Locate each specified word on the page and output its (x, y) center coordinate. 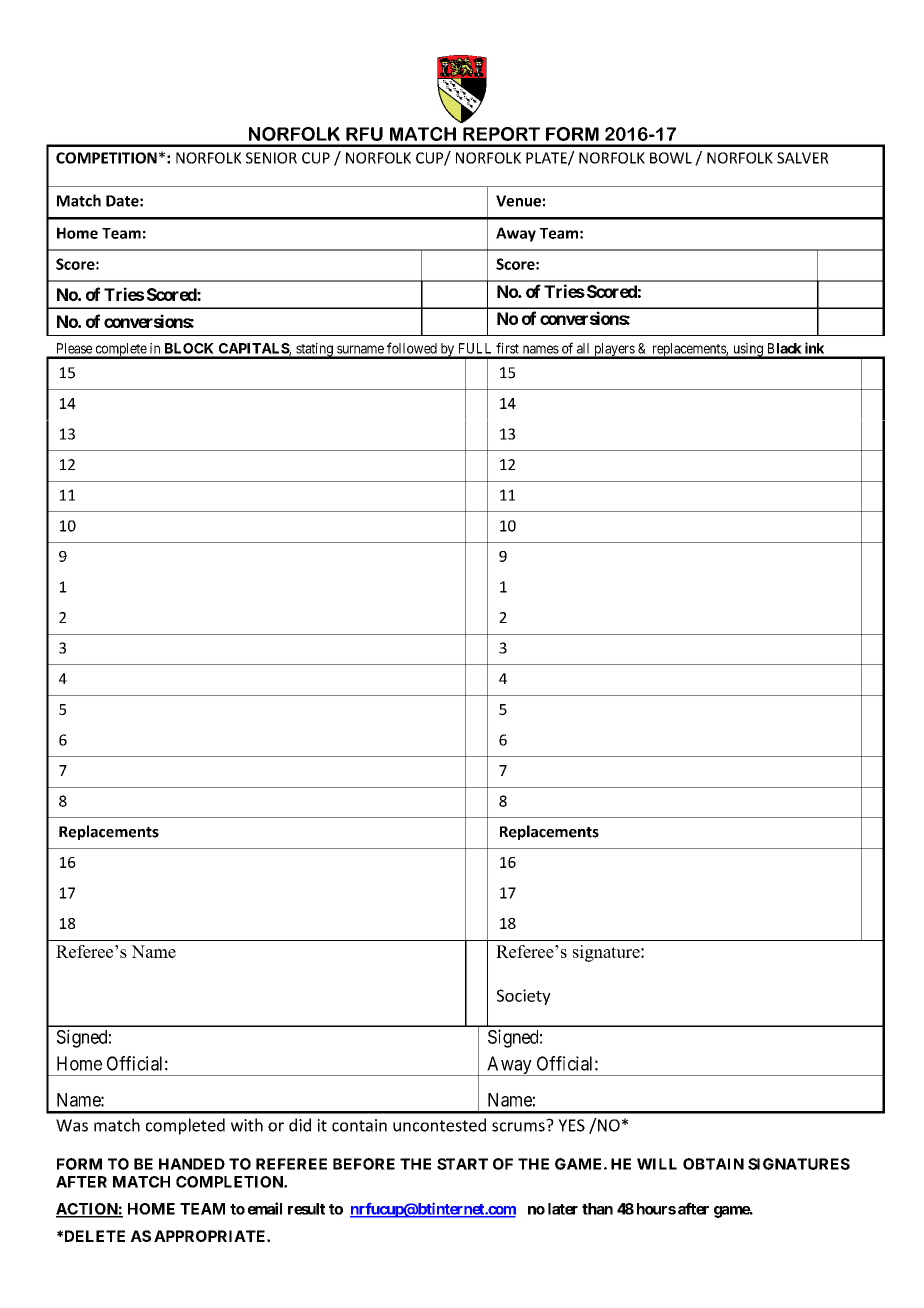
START (462, 1164)
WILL (657, 1164)
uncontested (439, 1125)
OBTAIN (713, 1164)
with (247, 1125)
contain (359, 1125)
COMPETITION (106, 158)
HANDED (192, 1164)
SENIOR (271, 158)
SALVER (803, 158)
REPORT (501, 134)
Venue (518, 201)
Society (524, 997)
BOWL (671, 158)
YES (571, 1125)
